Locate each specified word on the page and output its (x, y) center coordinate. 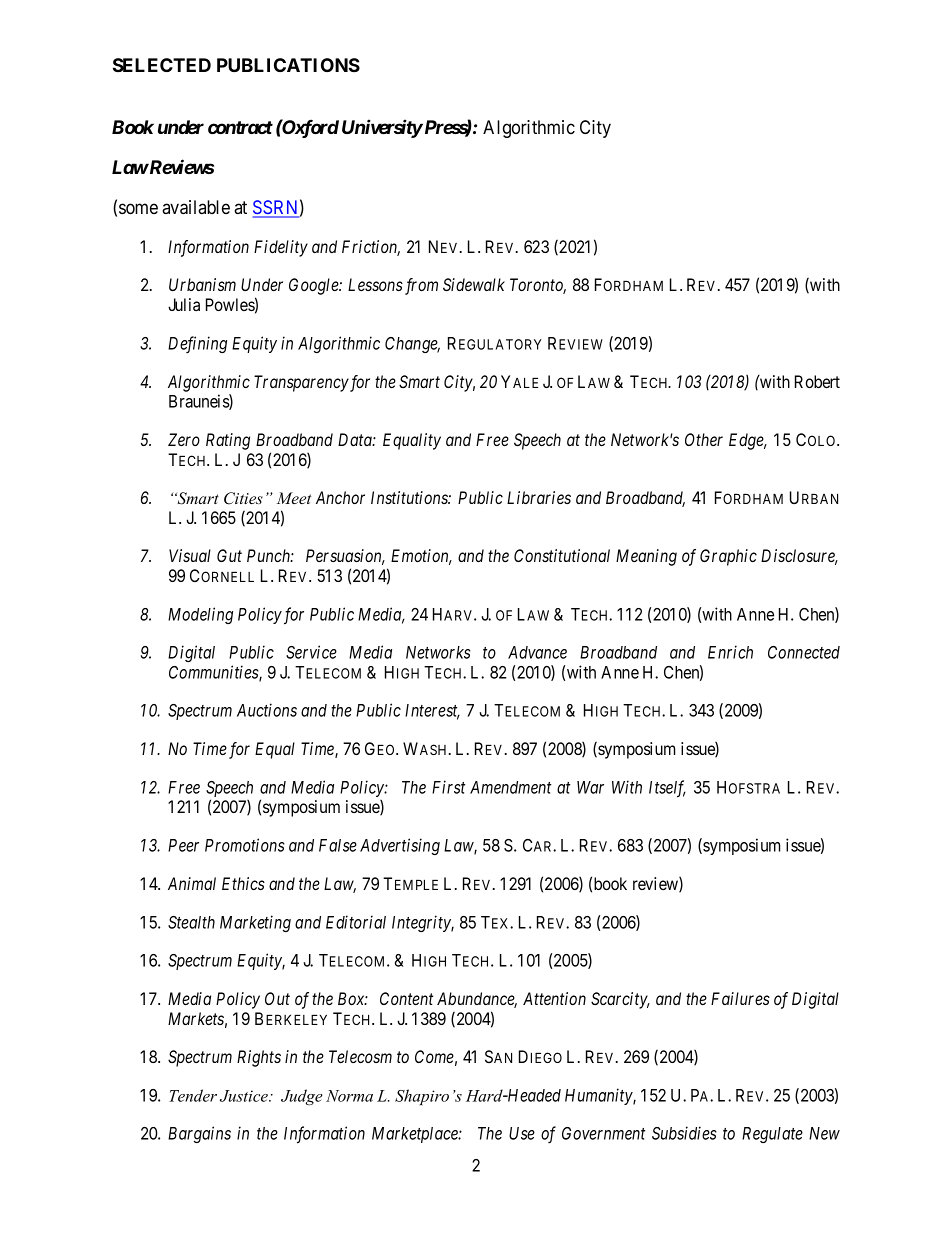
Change (412, 345)
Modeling (200, 615)
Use (522, 1133)
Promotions (245, 845)
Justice (245, 1096)
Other (704, 439)
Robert (817, 381)
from (421, 286)
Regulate (772, 1135)
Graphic (728, 557)
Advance (537, 652)
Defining (197, 344)
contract (240, 127)
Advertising (400, 846)
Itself (667, 789)
